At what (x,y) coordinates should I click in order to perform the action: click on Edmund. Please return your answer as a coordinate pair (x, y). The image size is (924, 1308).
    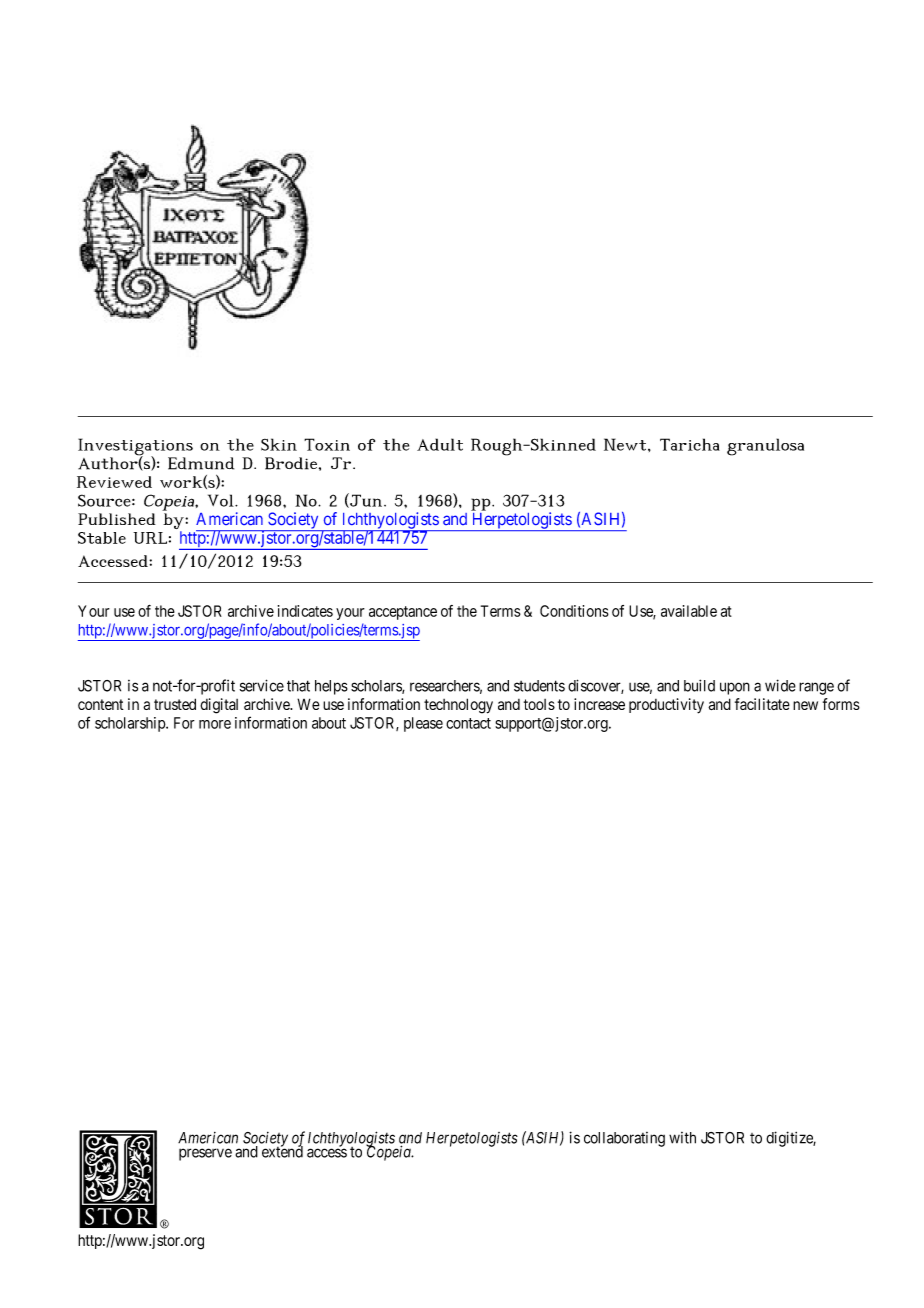
    Looking at the image, I should click on (201, 463).
